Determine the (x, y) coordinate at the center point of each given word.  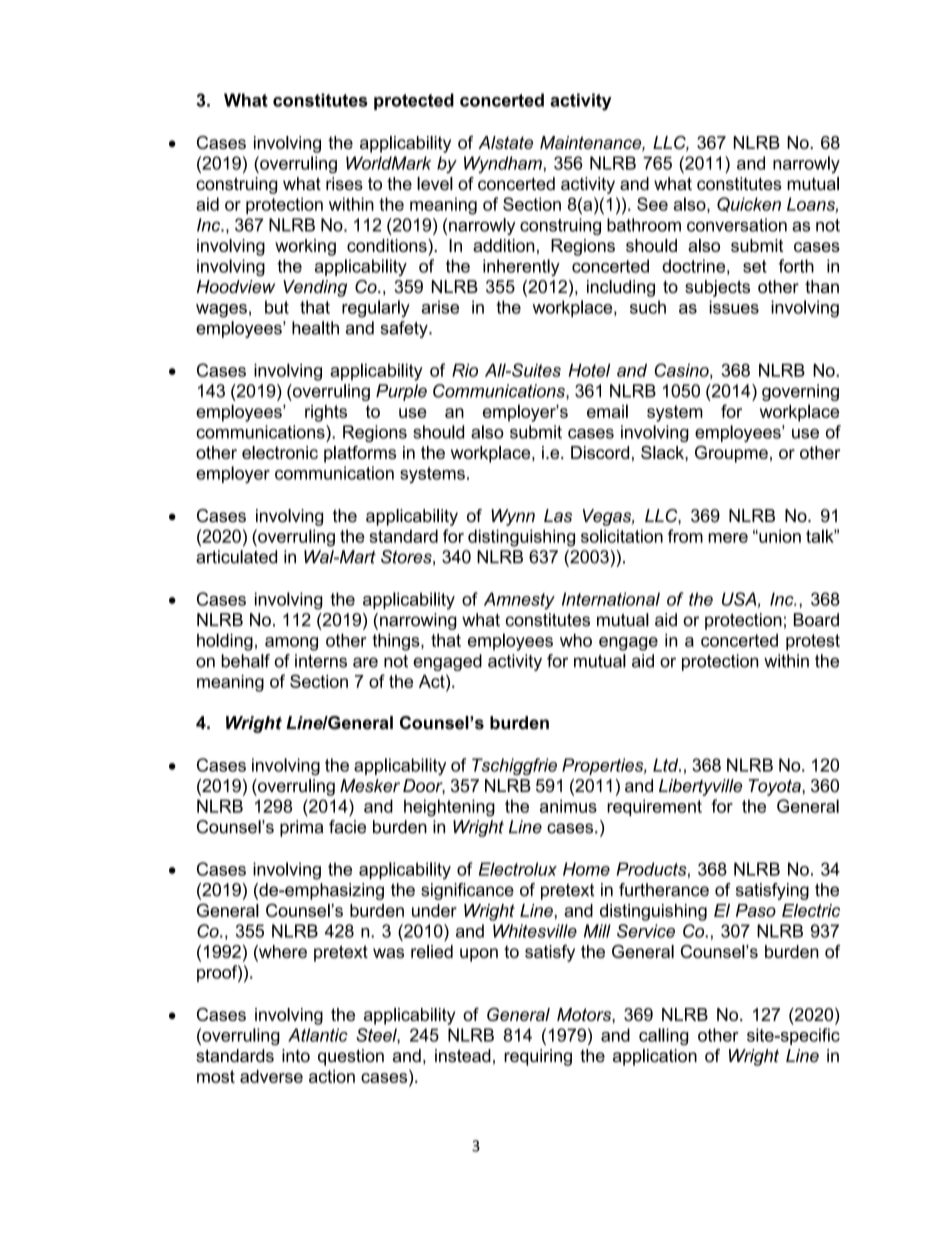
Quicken (749, 204)
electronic (280, 452)
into (296, 1055)
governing (800, 392)
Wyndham (503, 165)
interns (321, 661)
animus (568, 806)
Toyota (776, 787)
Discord (600, 452)
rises (344, 184)
